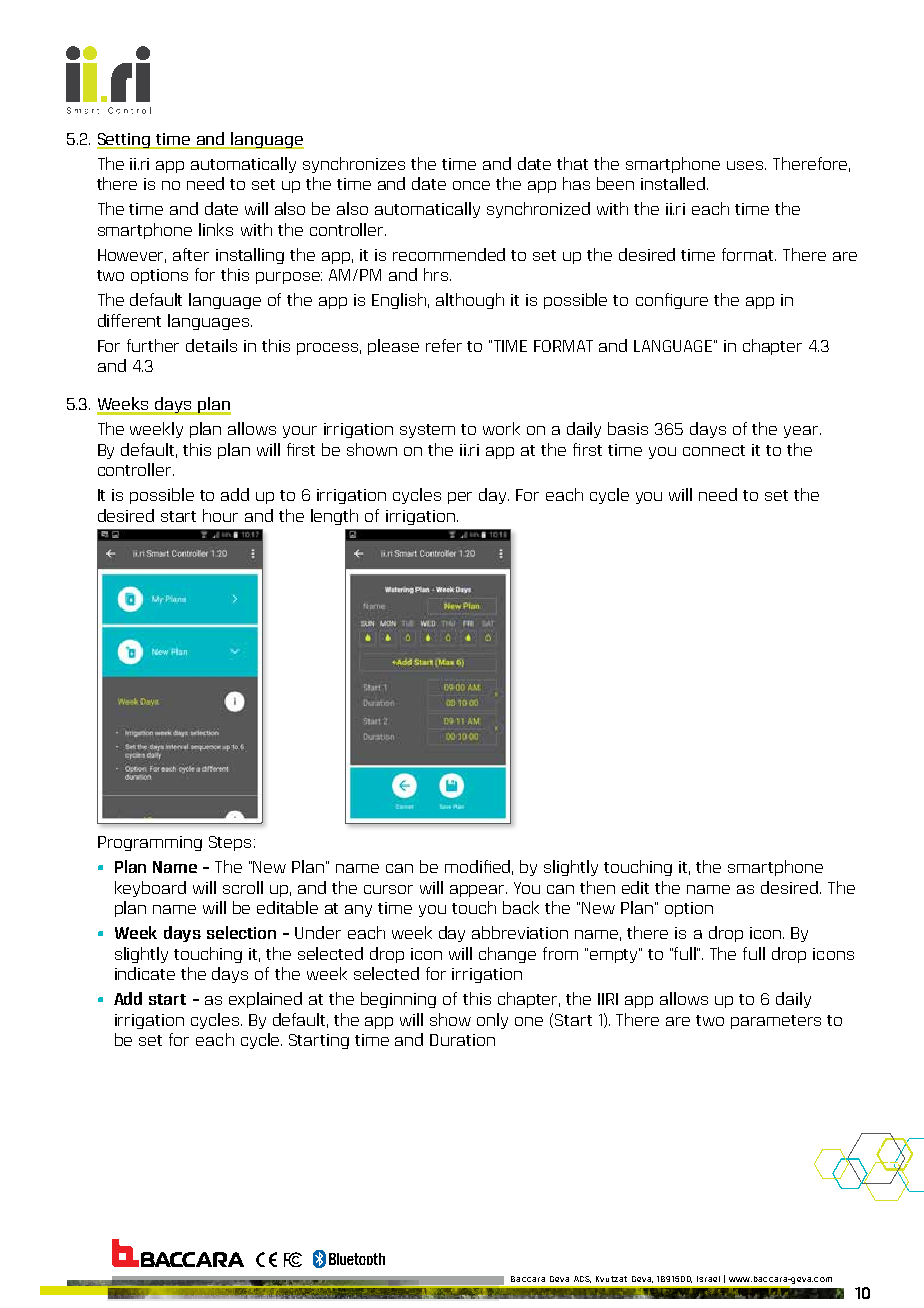  I want to click on explained, so click(265, 1000).
